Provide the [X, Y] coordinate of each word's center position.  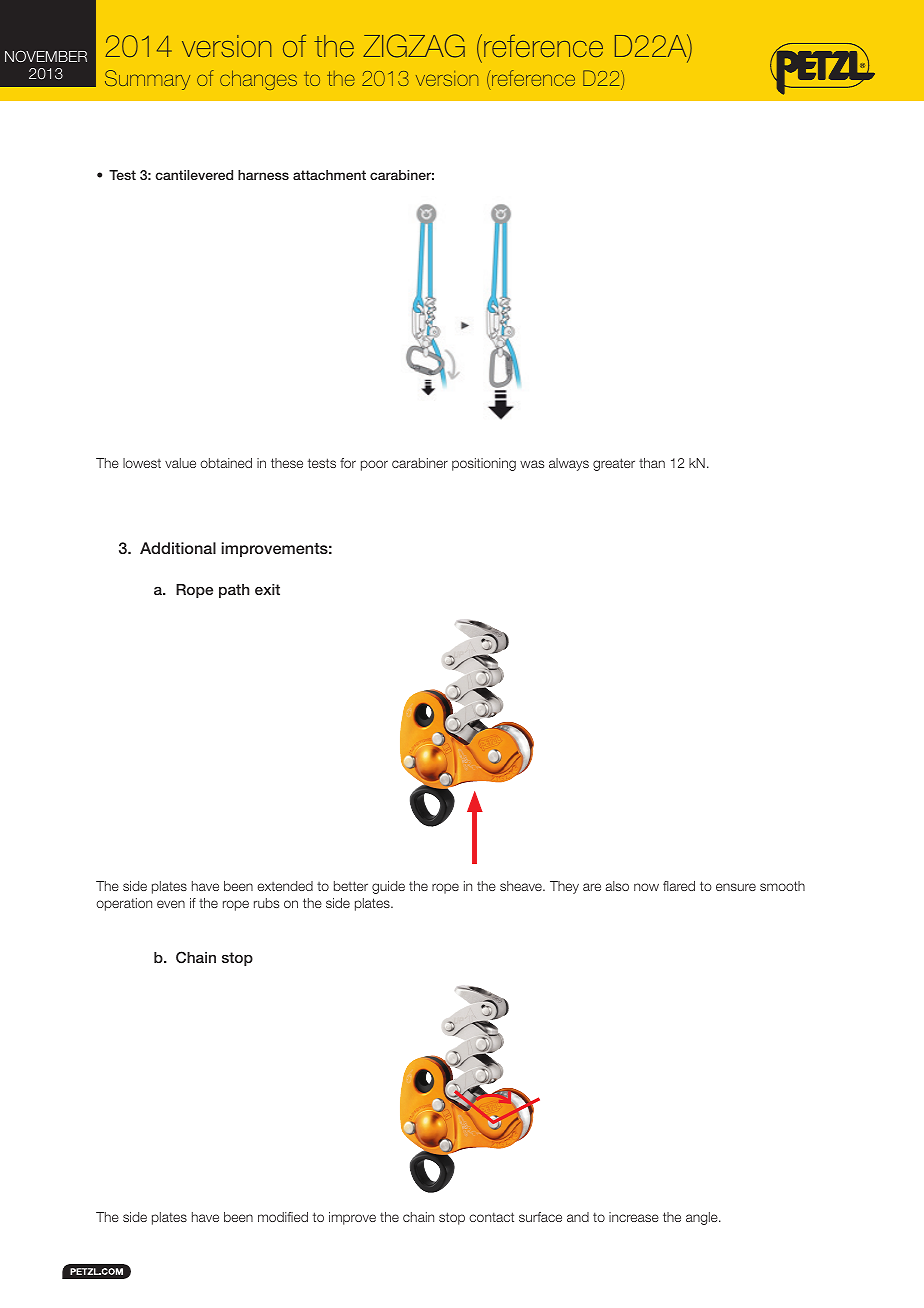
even [171, 904]
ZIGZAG [414, 46]
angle [703, 1218]
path [234, 591]
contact [491, 1217]
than [652, 463]
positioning [484, 464]
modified [283, 1217]
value [180, 463]
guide [388, 887]
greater [614, 464]
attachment [329, 175]
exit [267, 589]
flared [679, 886]
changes [258, 80]
